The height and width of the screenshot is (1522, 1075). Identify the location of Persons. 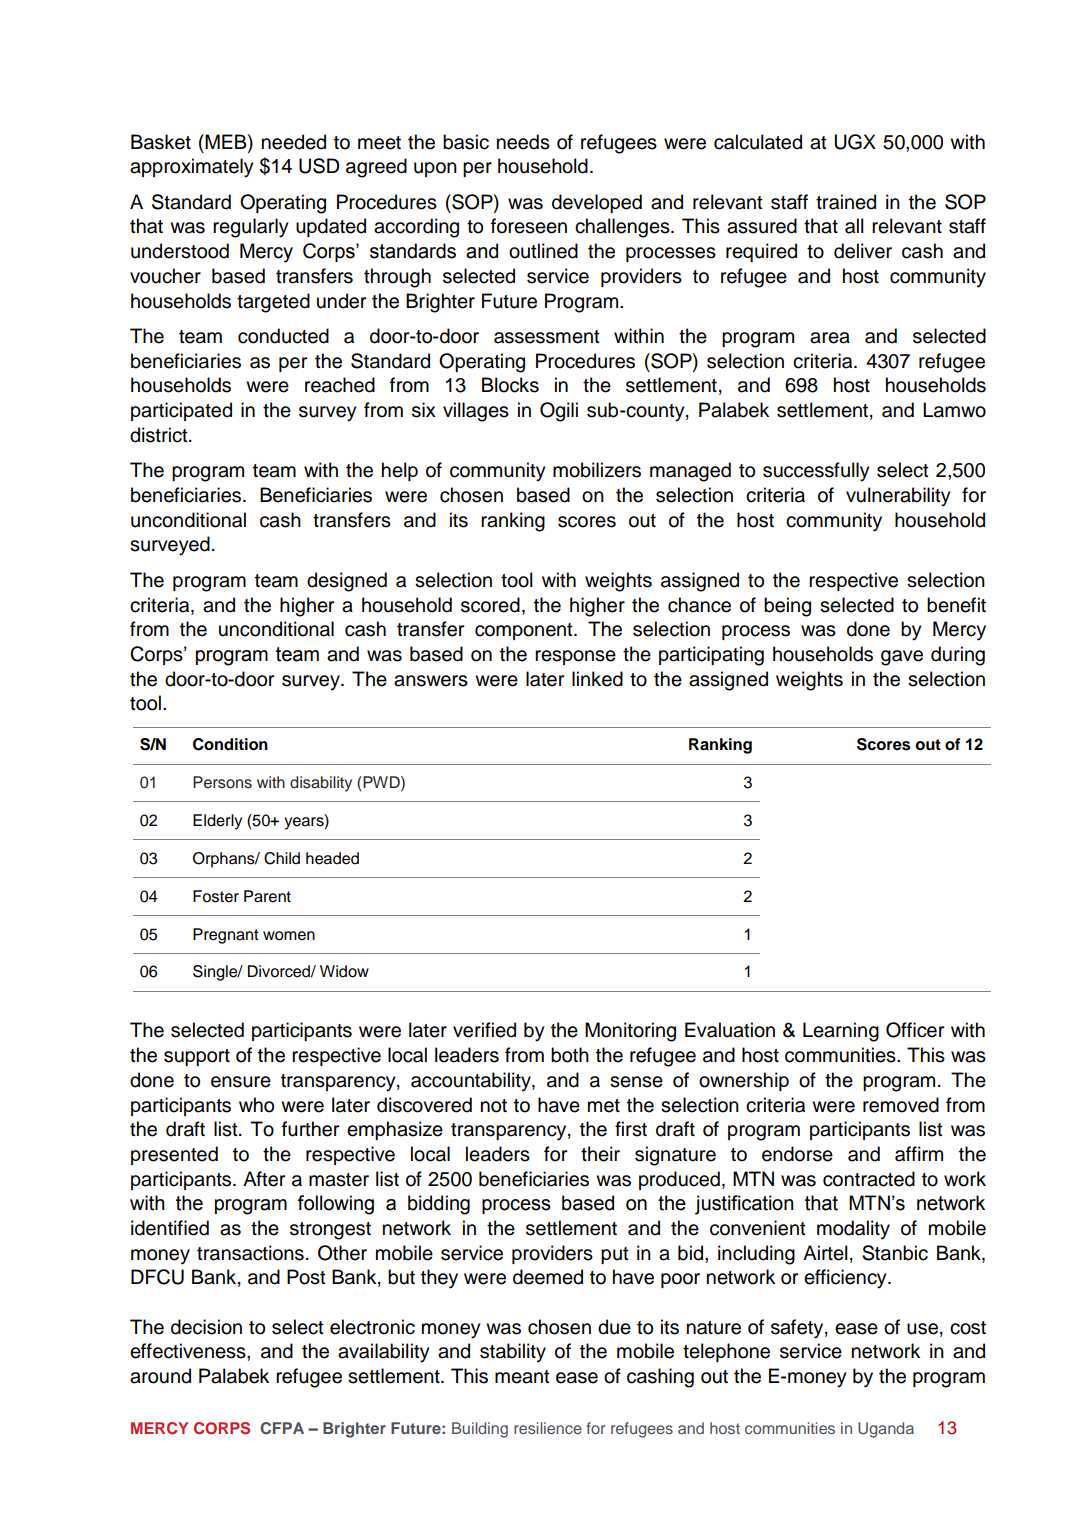
(222, 782).
